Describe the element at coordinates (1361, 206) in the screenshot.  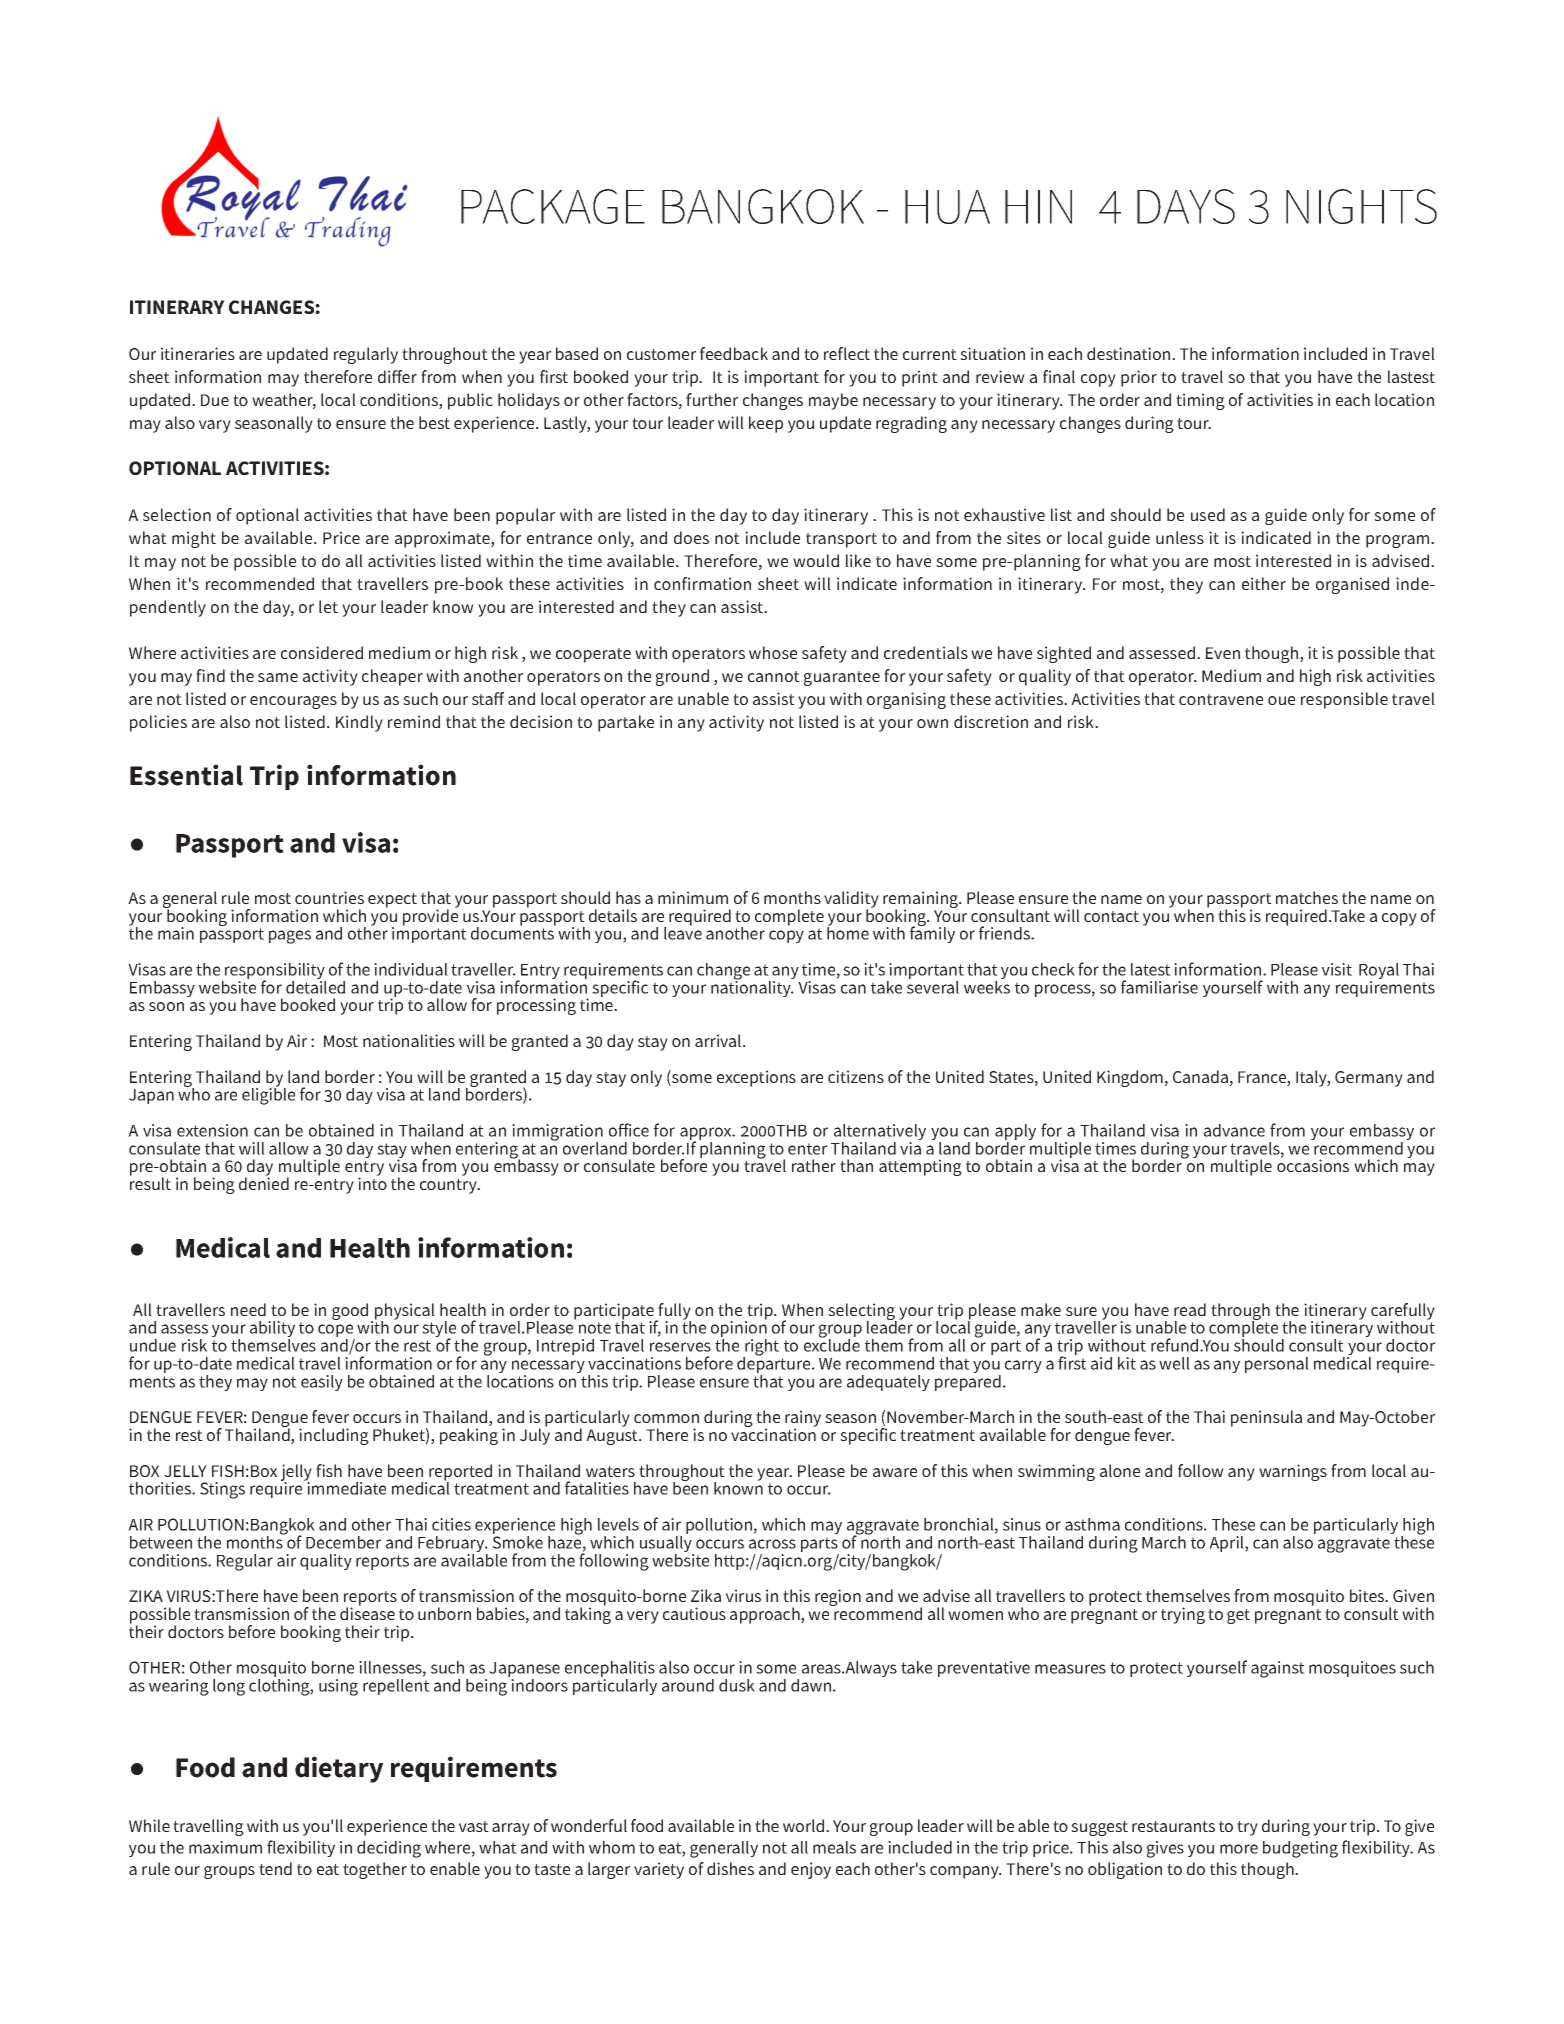
I see `NIGHTS` at that location.
